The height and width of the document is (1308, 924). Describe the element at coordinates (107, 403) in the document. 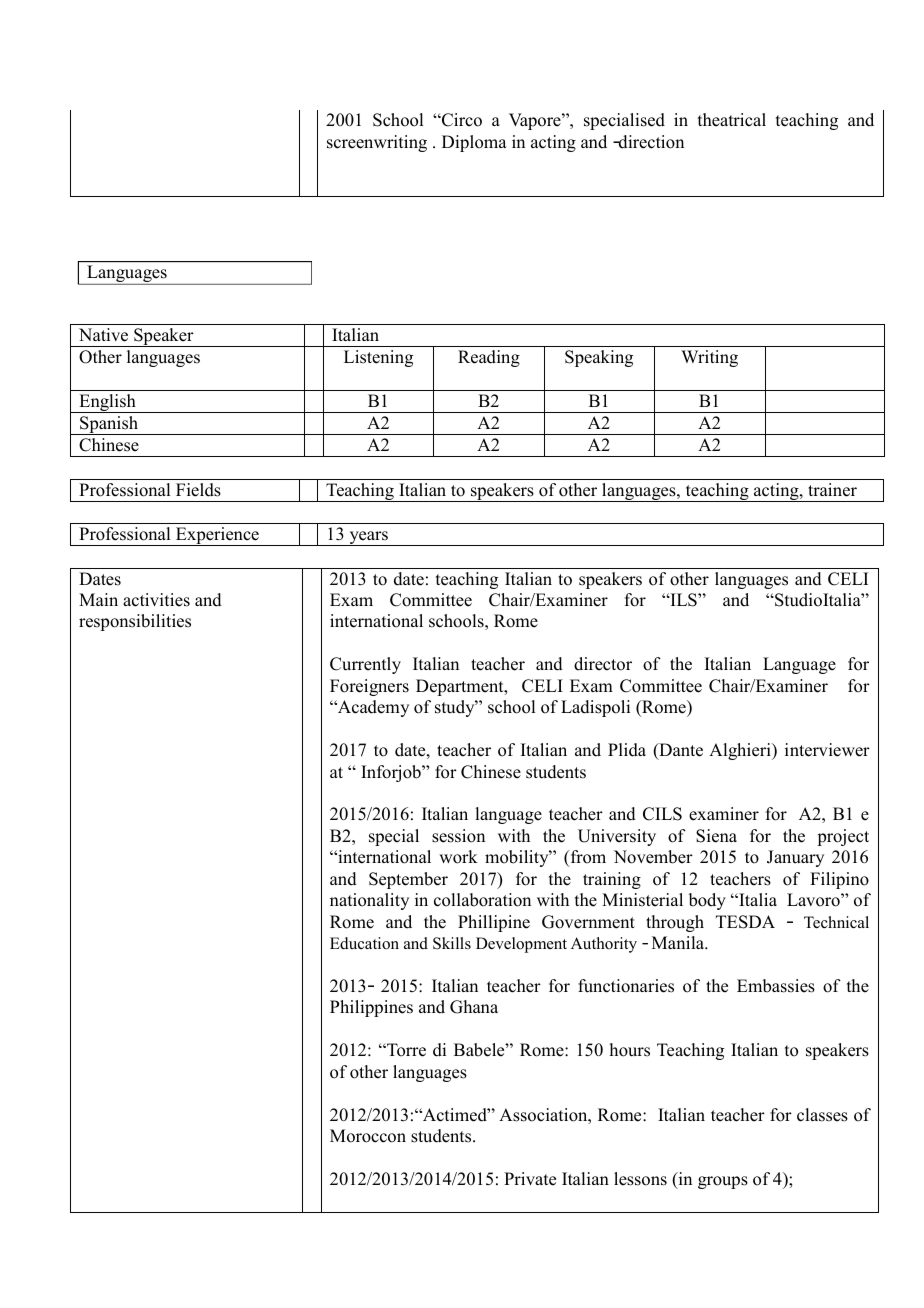

I see `English` at that location.
